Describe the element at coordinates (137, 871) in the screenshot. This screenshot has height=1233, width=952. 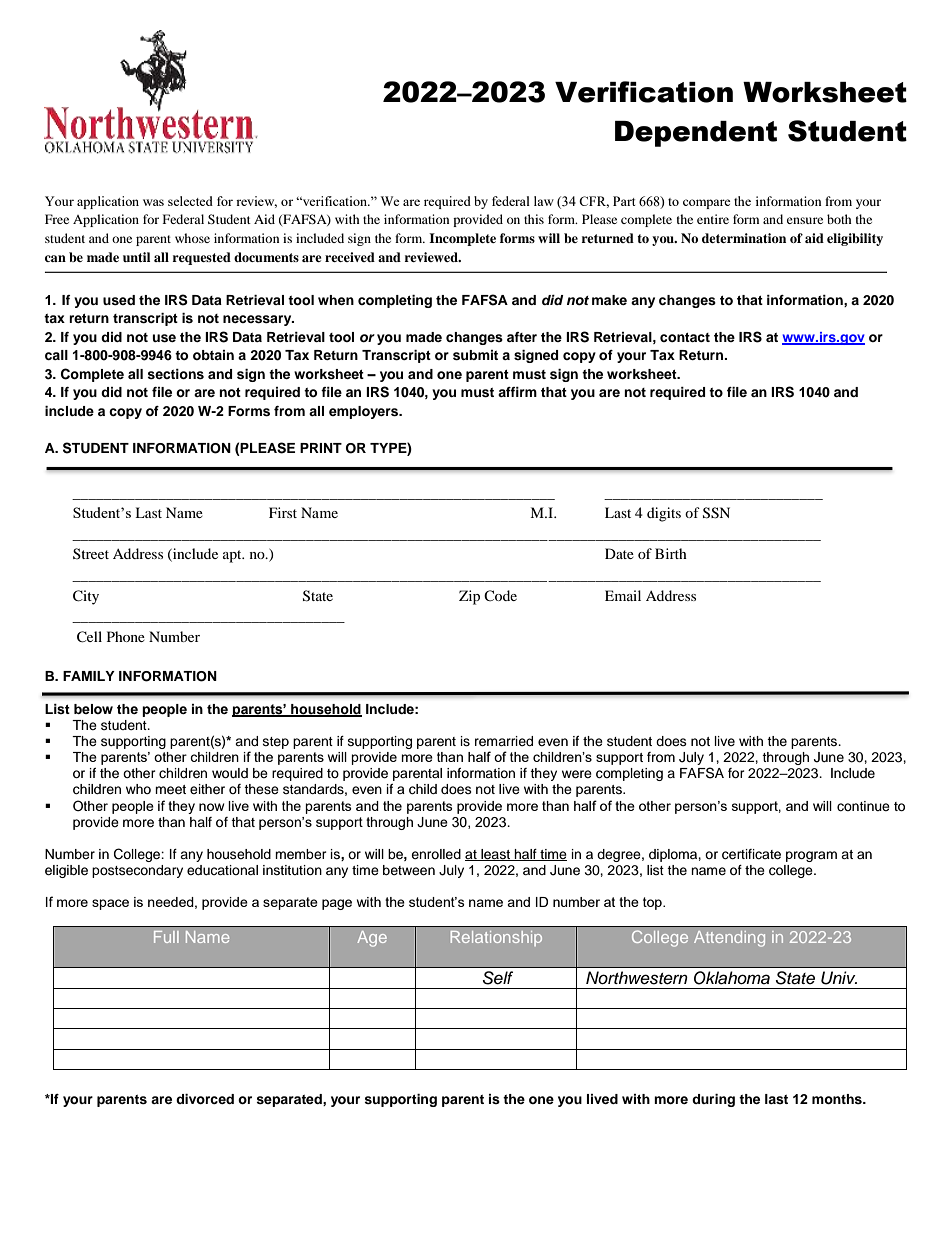
I see `postsecondary` at that location.
